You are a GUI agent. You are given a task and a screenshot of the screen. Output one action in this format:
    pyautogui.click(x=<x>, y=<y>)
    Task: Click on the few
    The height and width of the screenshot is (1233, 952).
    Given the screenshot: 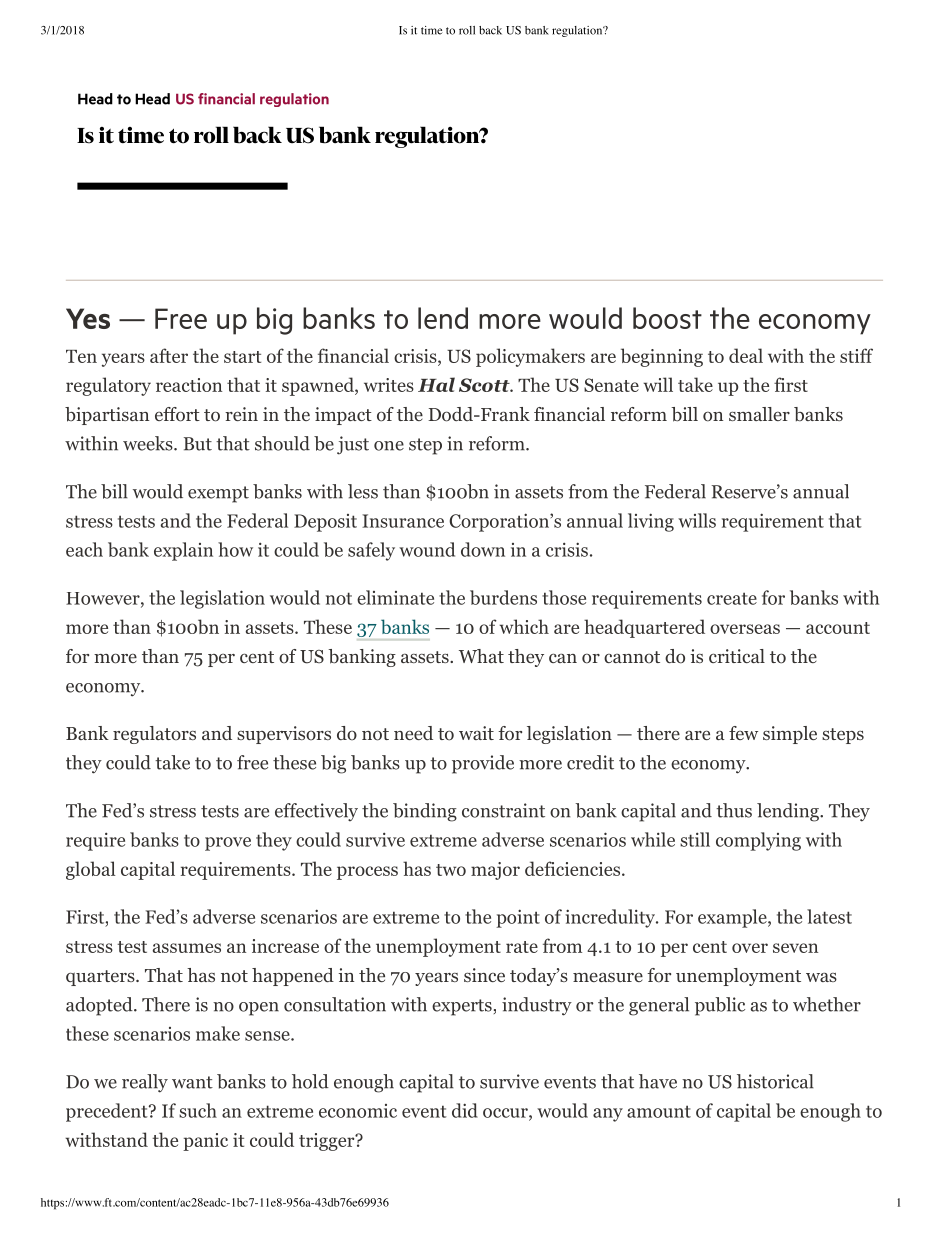 What is the action you would take?
    pyautogui.click(x=743, y=733)
